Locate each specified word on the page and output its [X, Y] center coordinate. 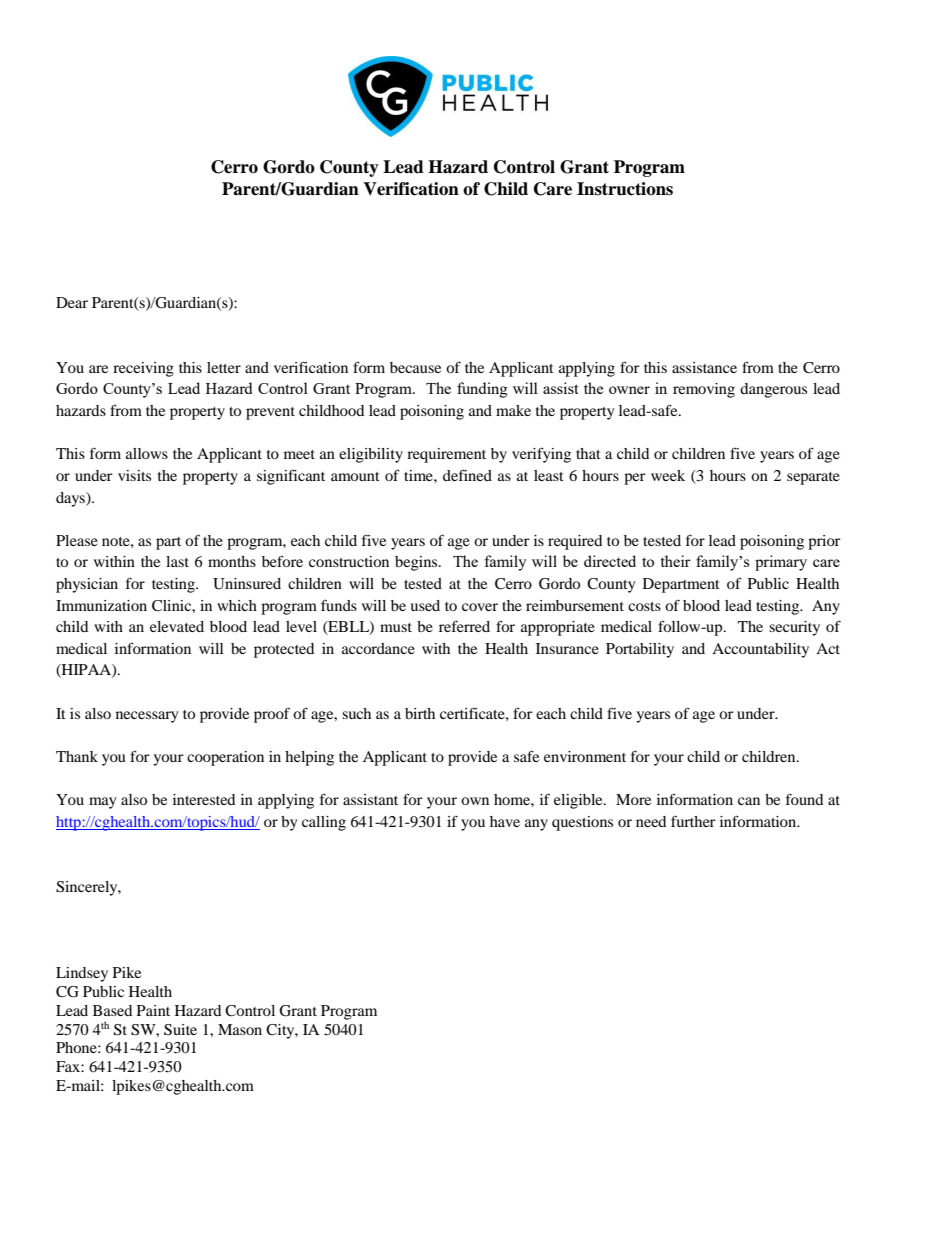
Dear [72, 302]
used [425, 605]
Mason [240, 1029]
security [794, 628]
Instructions [625, 189]
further [693, 821]
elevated [177, 626]
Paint [153, 1010]
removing [704, 390]
